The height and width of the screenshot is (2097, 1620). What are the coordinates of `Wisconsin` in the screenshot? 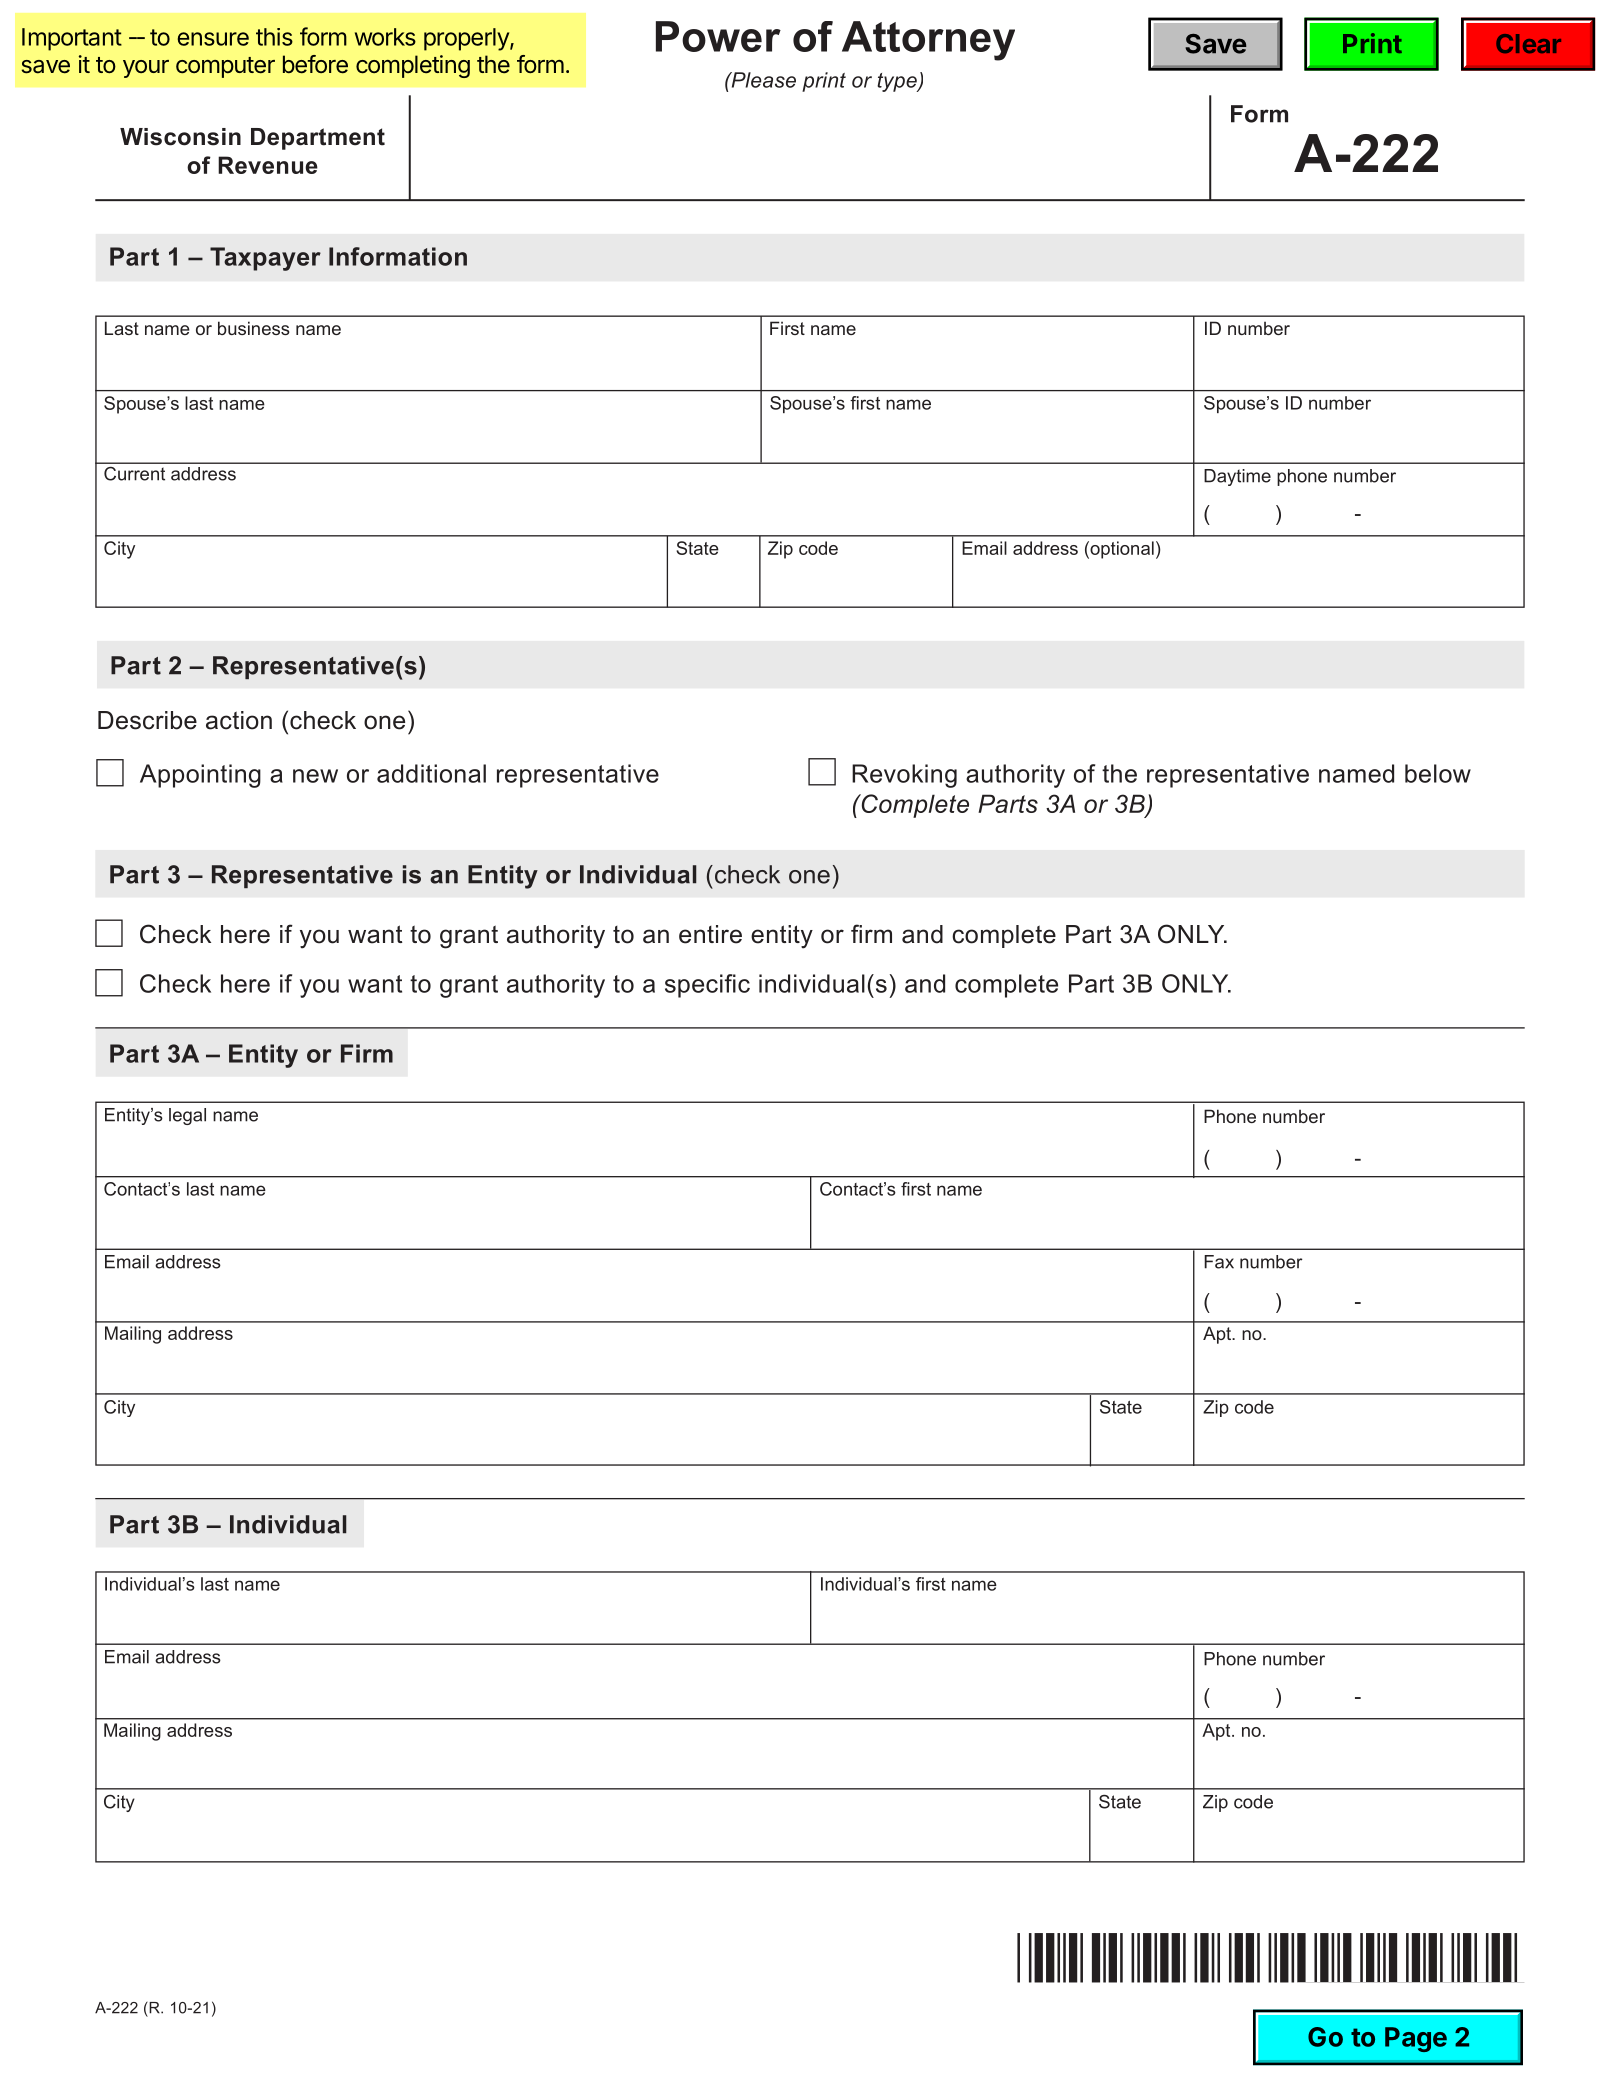 It's located at (180, 137).
